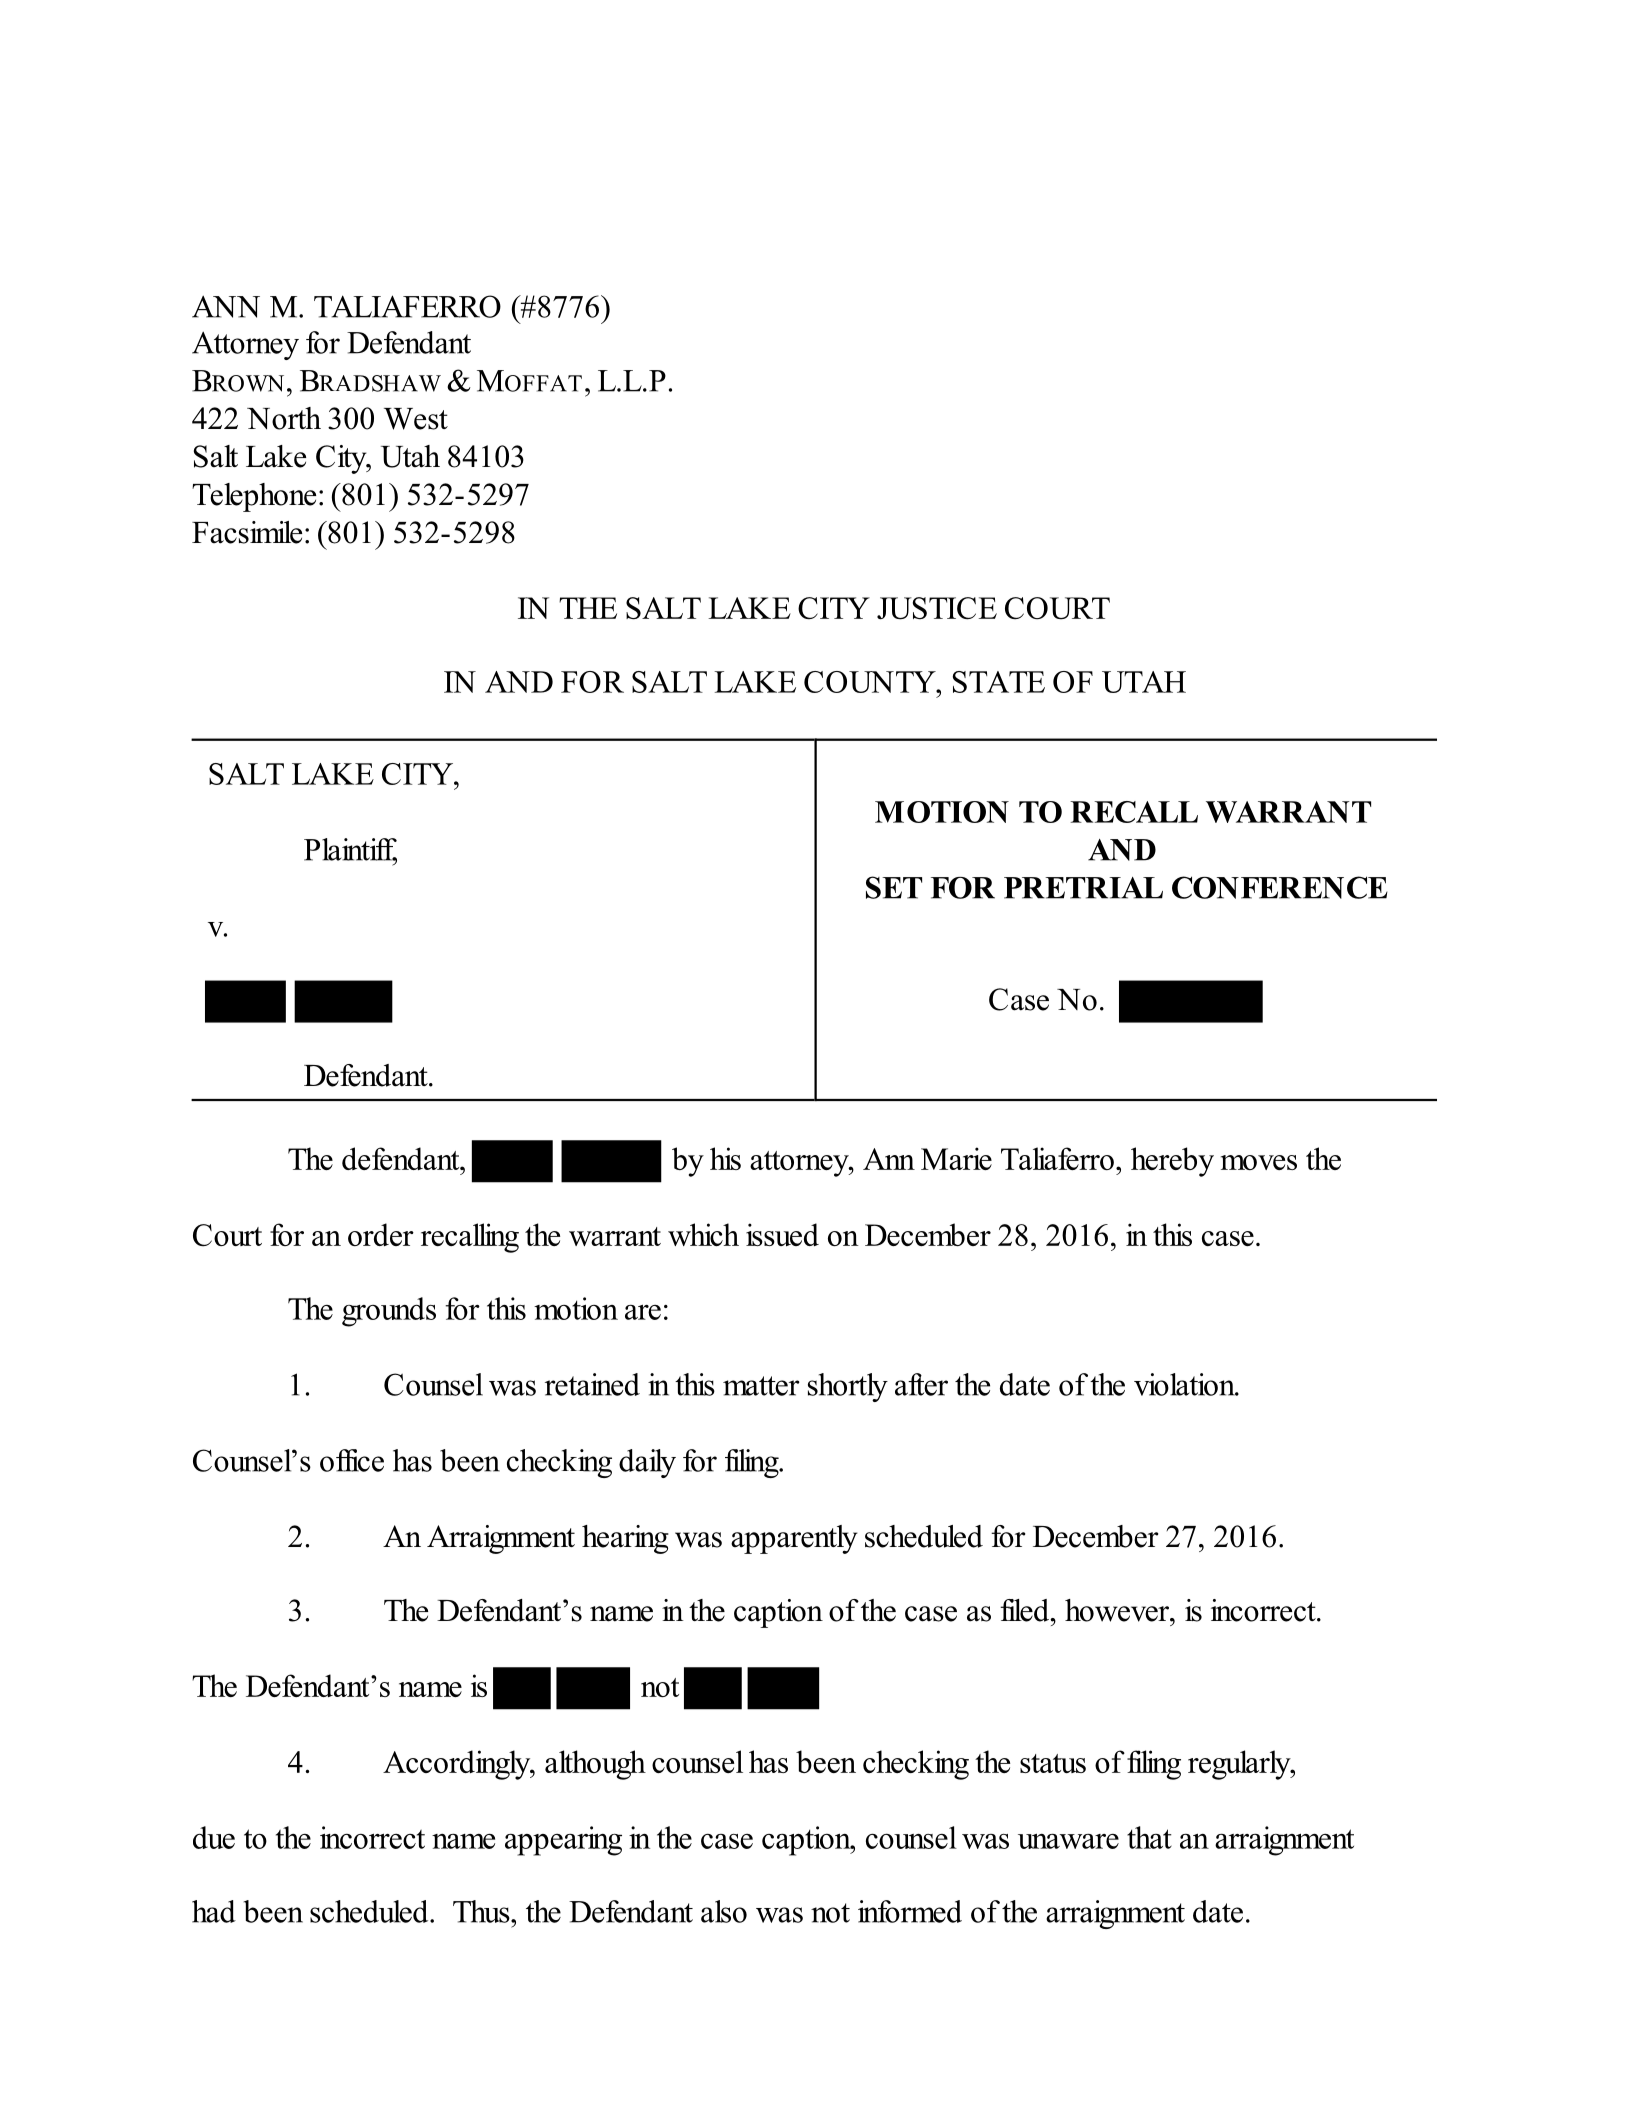 This document has height=2108, width=1629. What do you see at coordinates (350, 850) in the document?
I see `Plaintiff` at bounding box center [350, 850].
